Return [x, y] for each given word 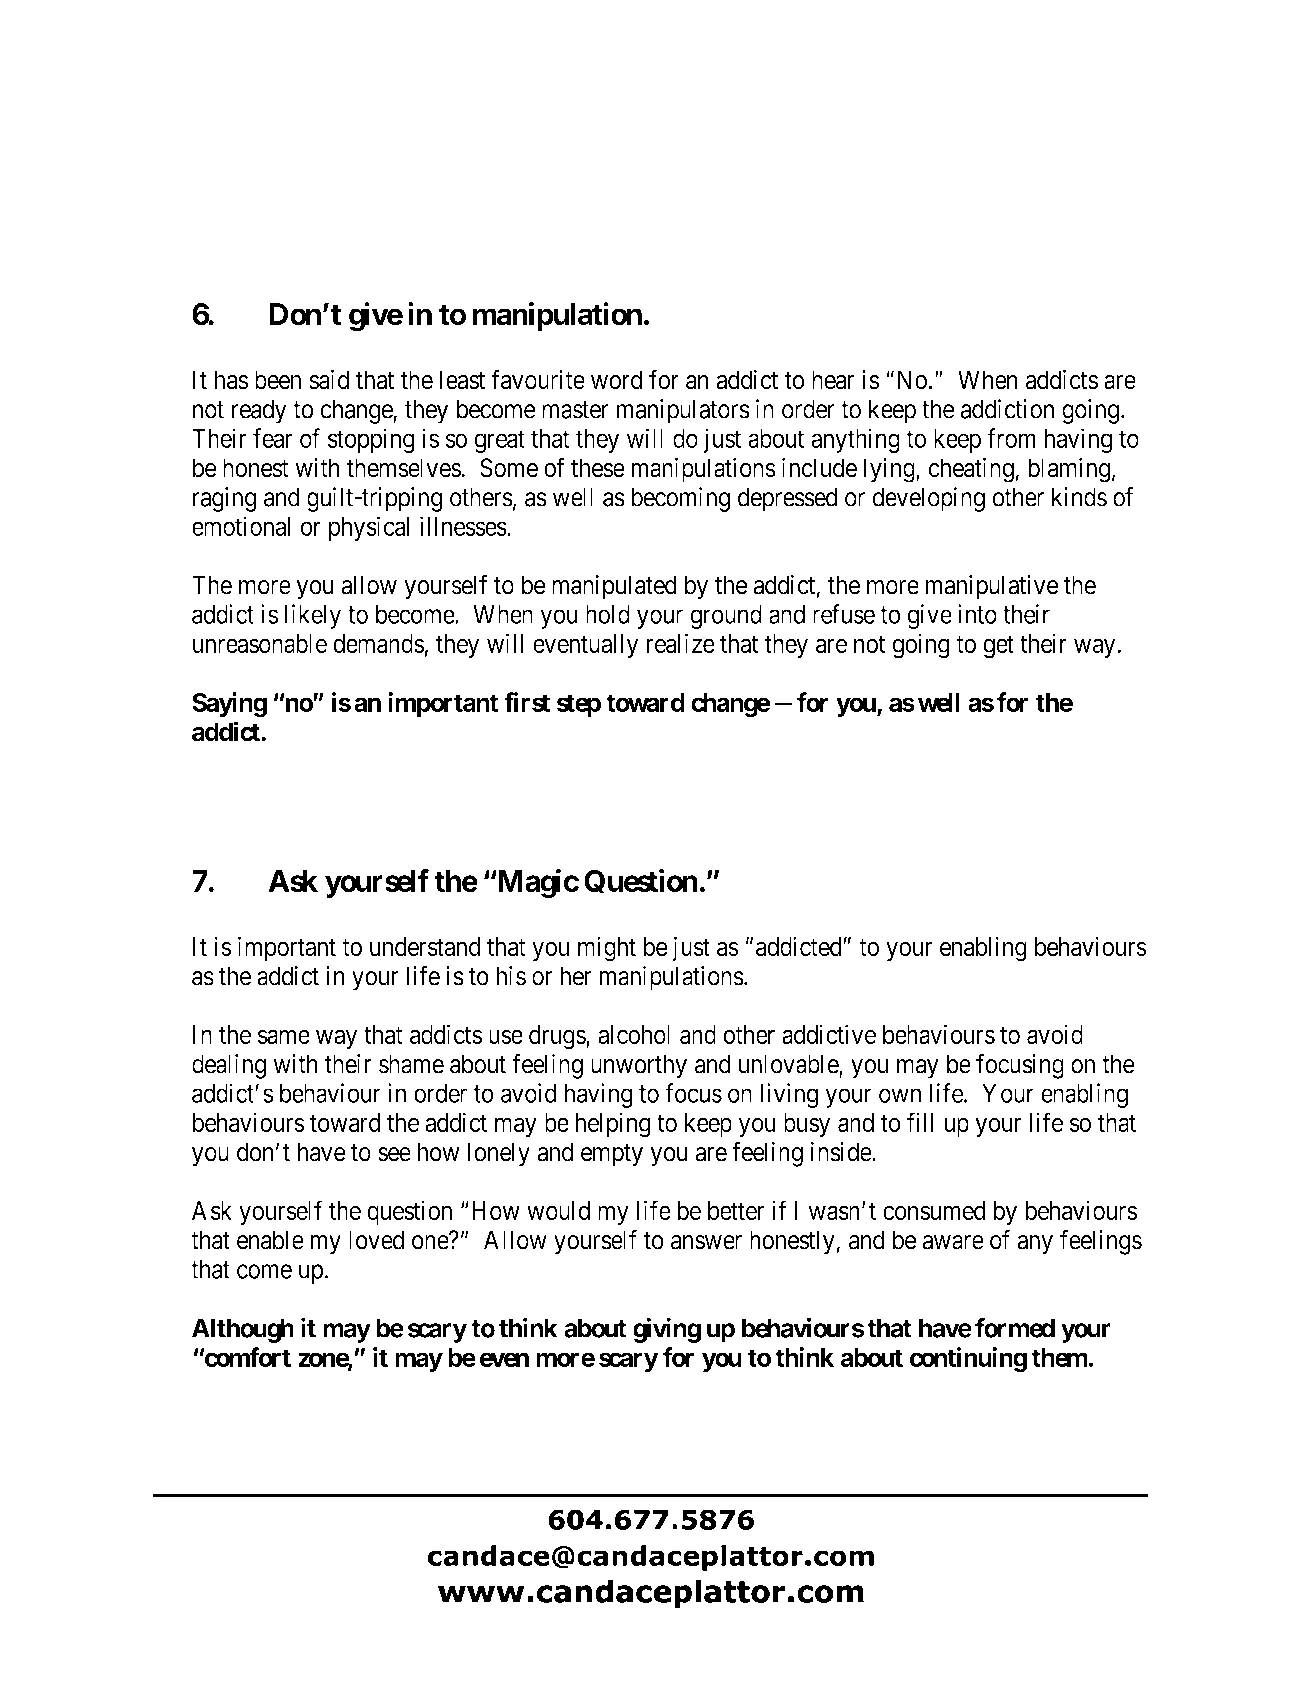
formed [1015, 1328]
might [607, 949]
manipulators [683, 411]
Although [243, 1330]
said [329, 380]
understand [425, 947]
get [998, 647]
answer [706, 1242]
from [1011, 438]
